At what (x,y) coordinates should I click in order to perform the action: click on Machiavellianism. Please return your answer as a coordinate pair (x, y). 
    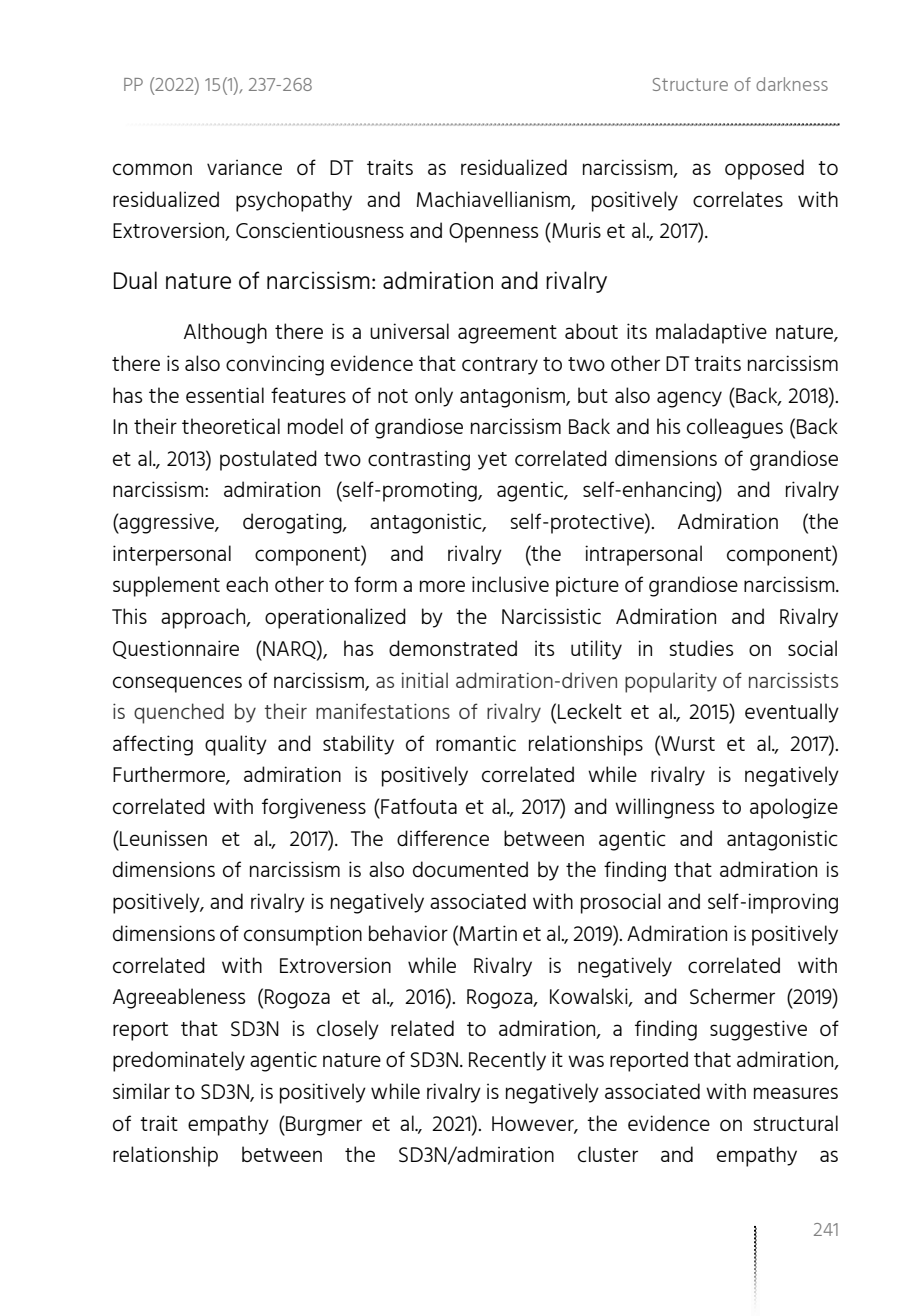
    Looking at the image, I should click on (494, 200).
